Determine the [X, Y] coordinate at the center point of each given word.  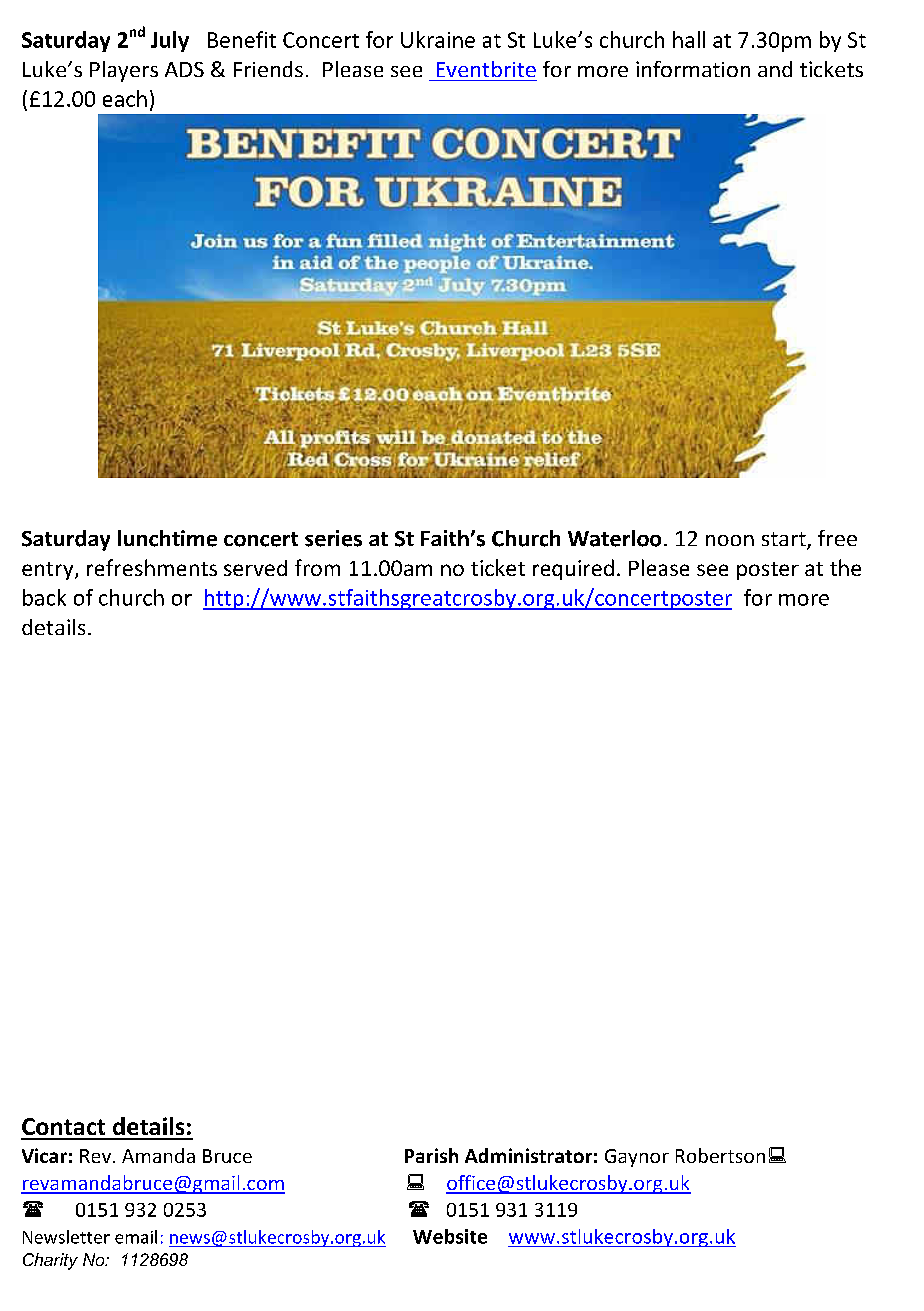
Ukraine [438, 39]
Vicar [44, 1155]
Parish [431, 1155]
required [573, 569]
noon [730, 540]
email [136, 1237]
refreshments [152, 567]
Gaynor [637, 1158]
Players [124, 71]
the [845, 567]
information [693, 69]
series [333, 538]
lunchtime [167, 538]
